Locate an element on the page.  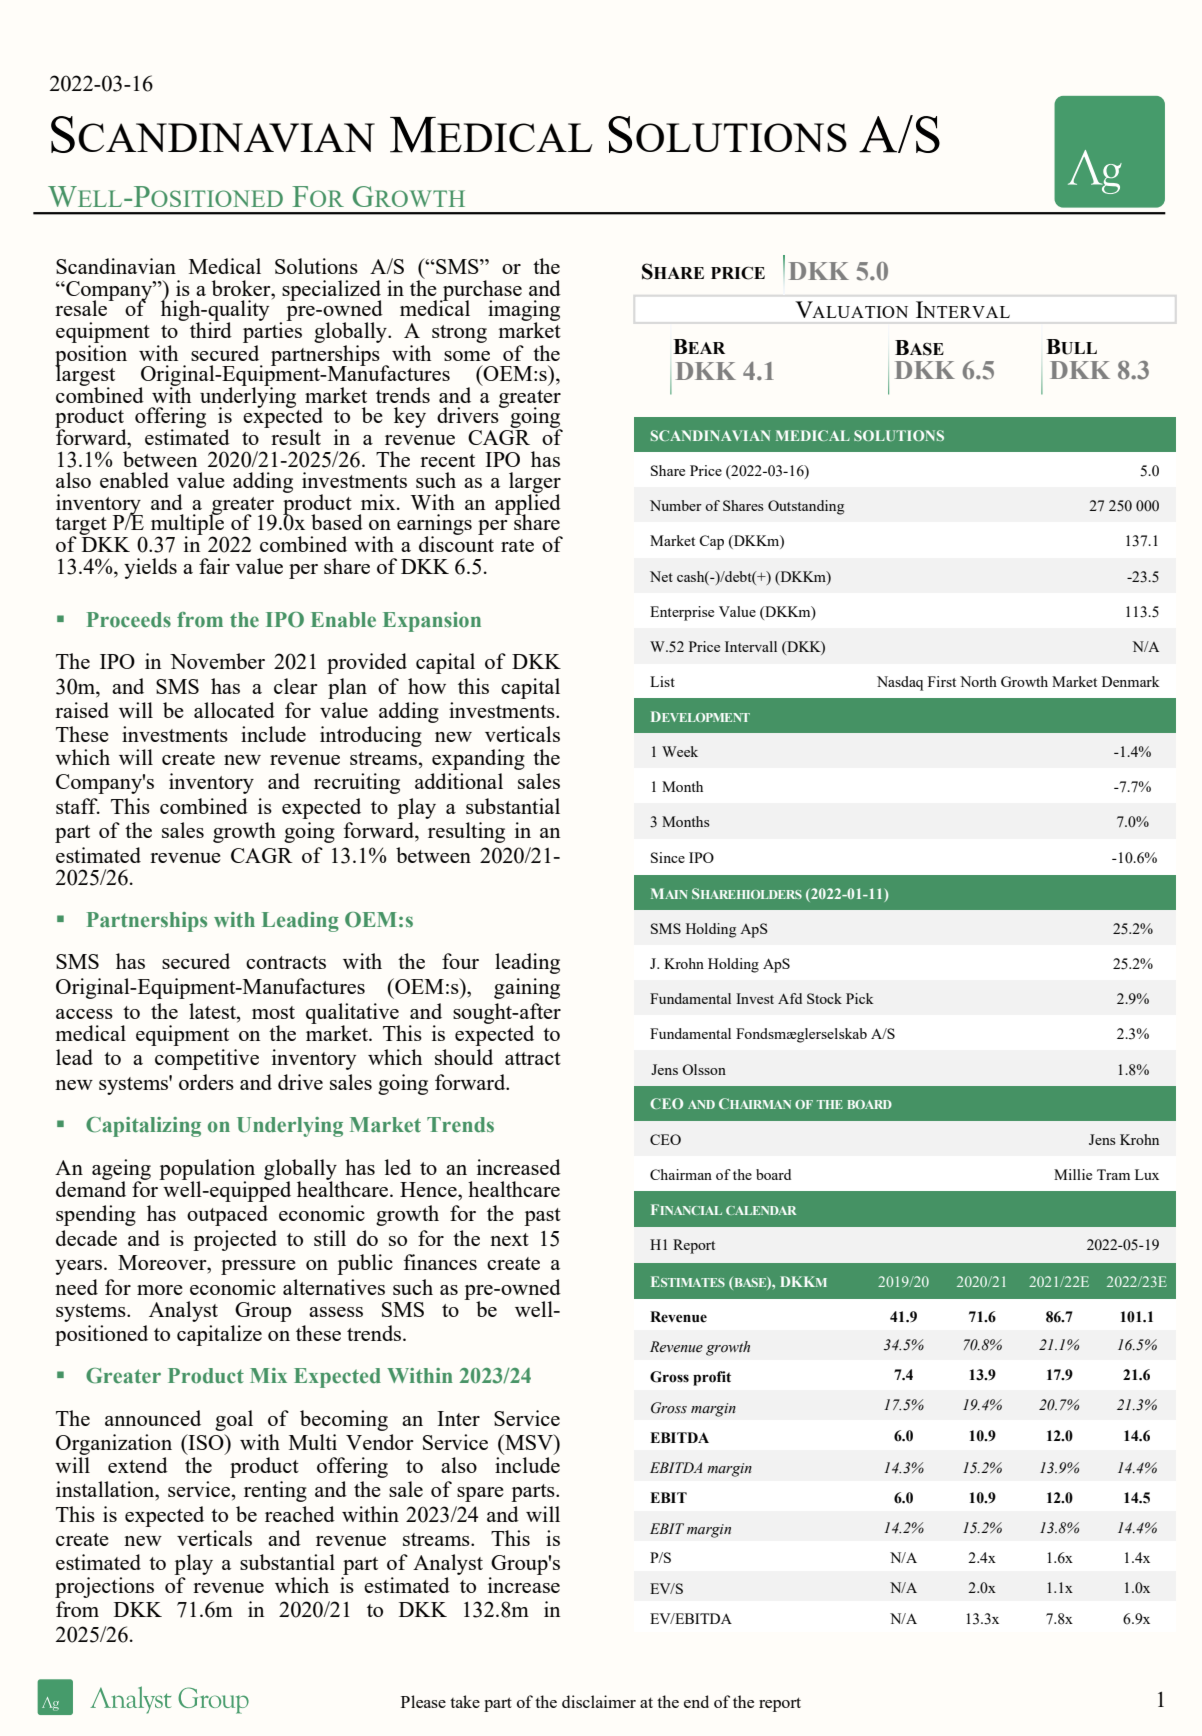
third is located at coordinates (211, 329).
